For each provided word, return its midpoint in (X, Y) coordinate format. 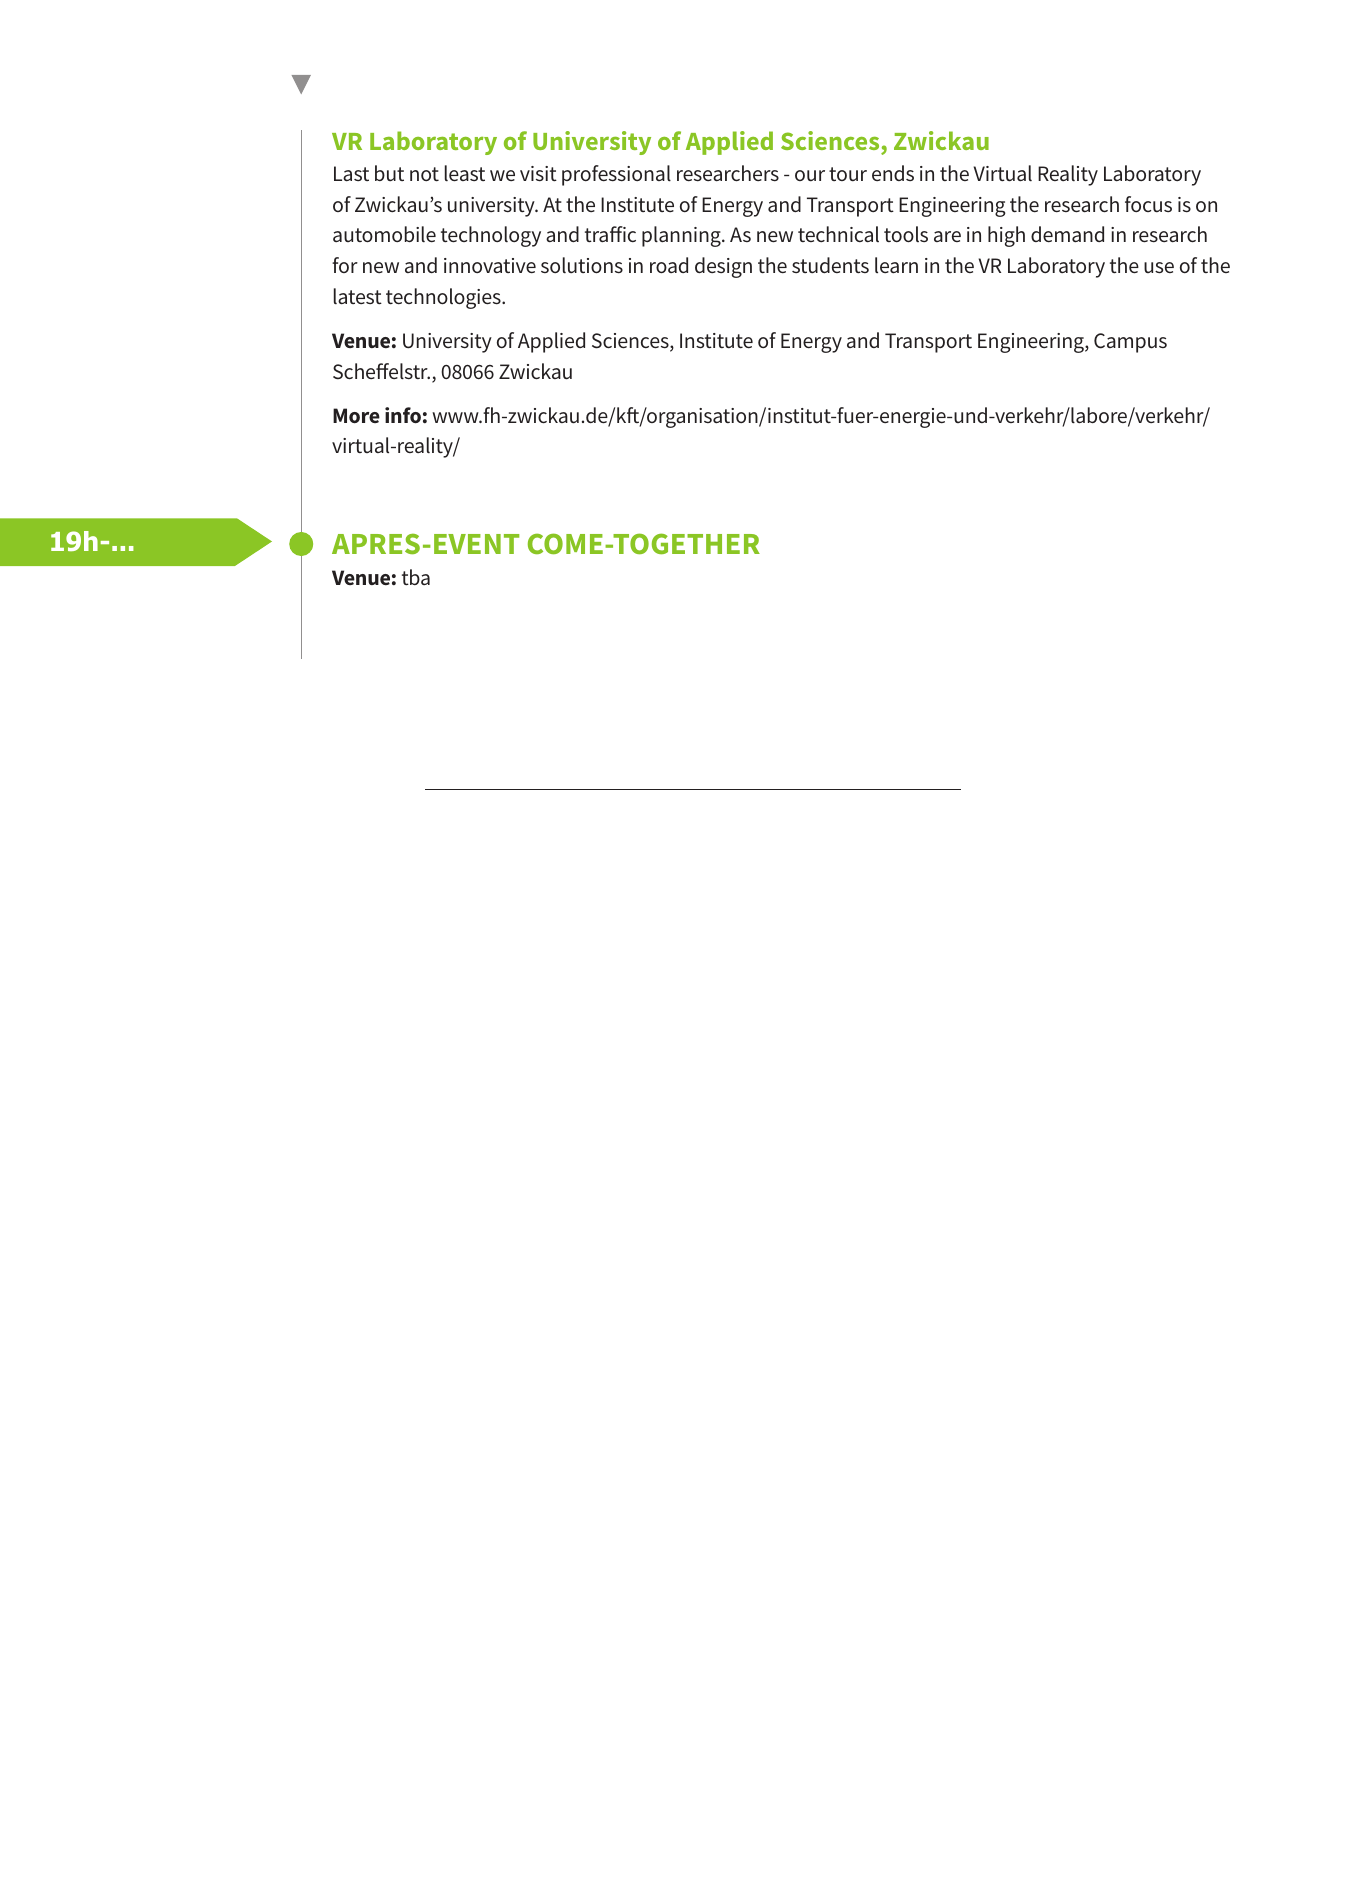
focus (1148, 204)
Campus (1130, 343)
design (723, 267)
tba (416, 577)
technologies (444, 298)
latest (358, 296)
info (403, 415)
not (424, 174)
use (1159, 268)
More (356, 415)
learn (896, 265)
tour (848, 174)
